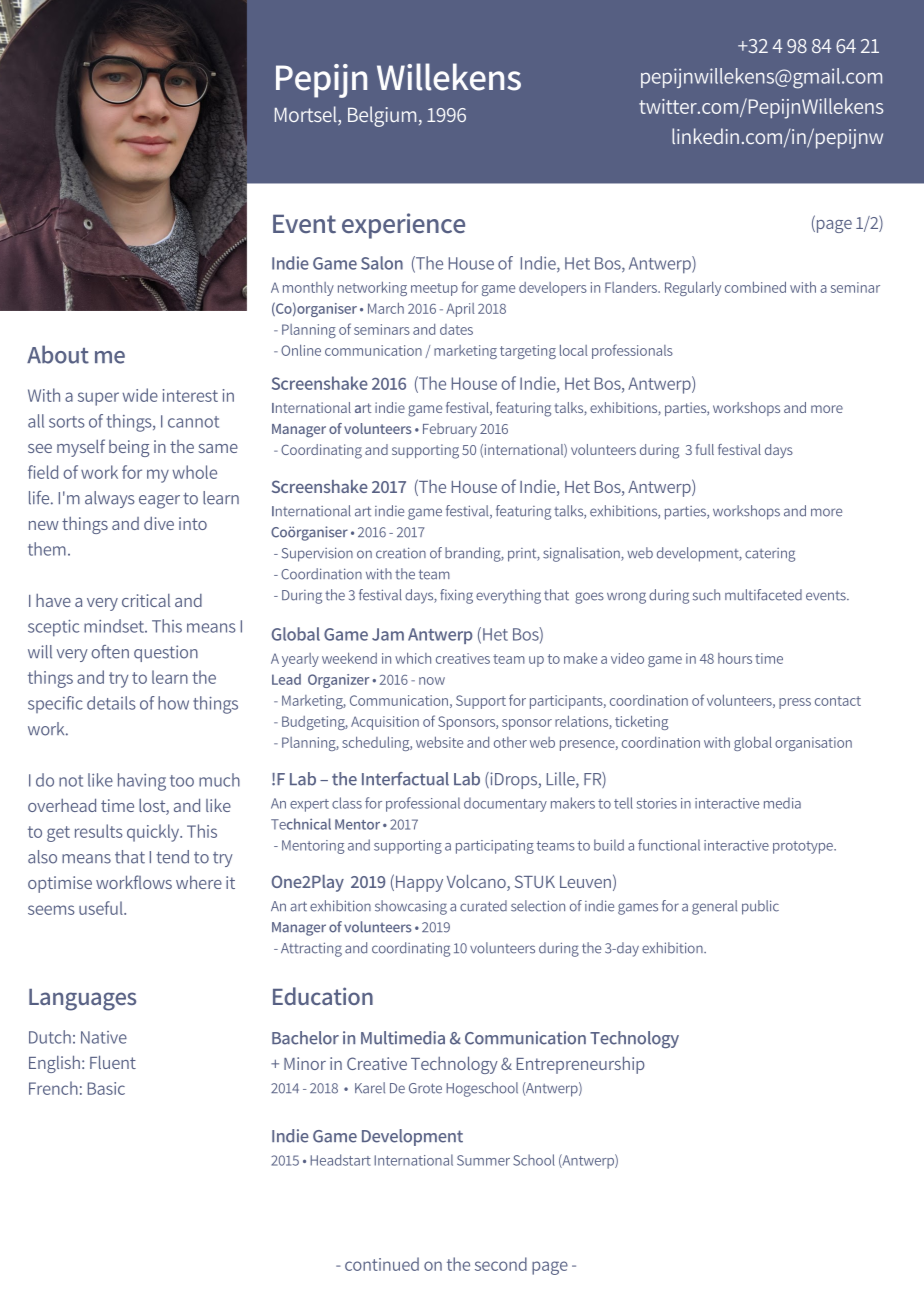 The image size is (924, 1308). What do you see at coordinates (735, 658) in the page?
I see `hours` at bounding box center [735, 658].
